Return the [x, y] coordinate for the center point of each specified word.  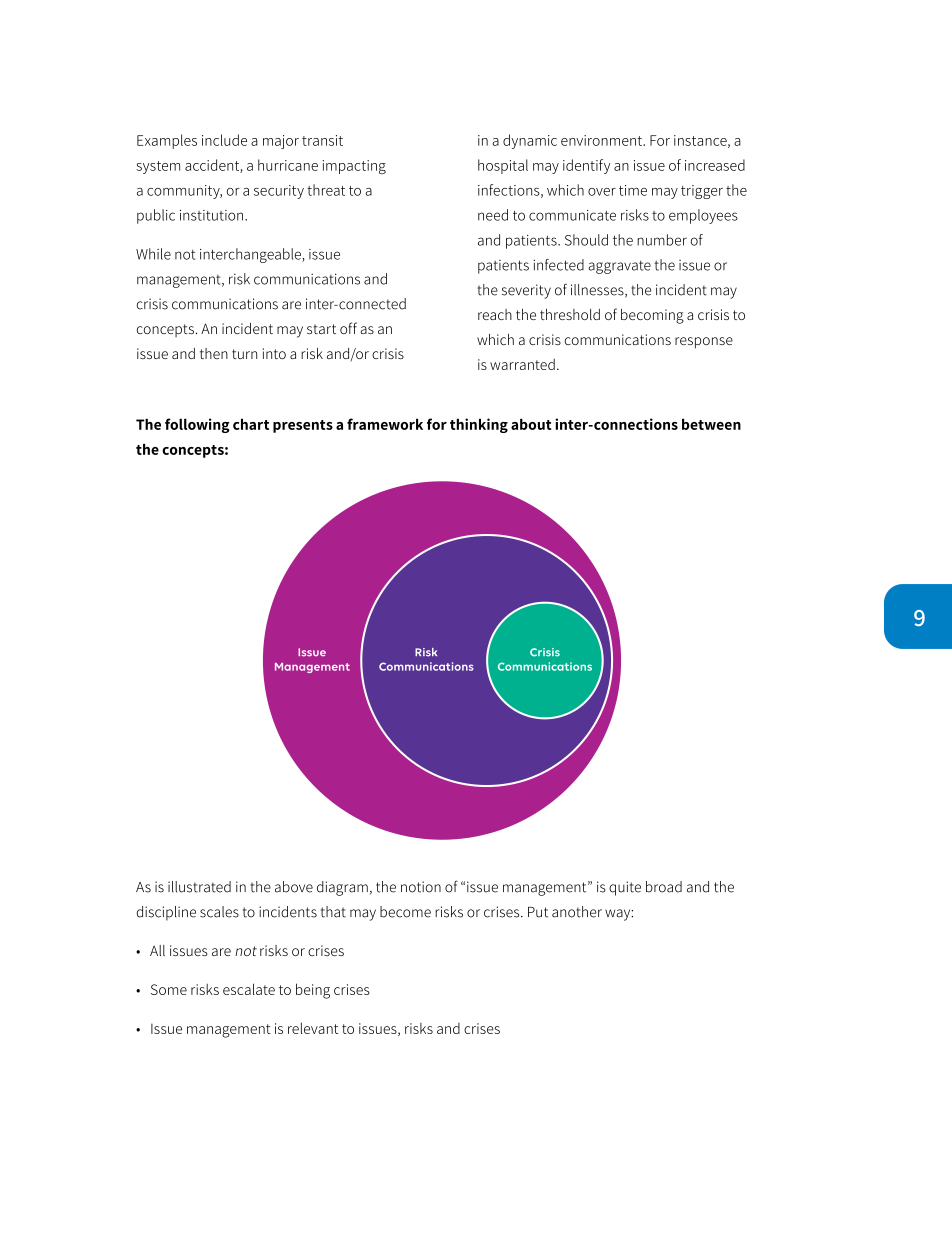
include [224, 140]
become [405, 912]
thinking [479, 425]
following [197, 425]
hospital [503, 166]
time [633, 190]
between [711, 424]
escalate [249, 989]
